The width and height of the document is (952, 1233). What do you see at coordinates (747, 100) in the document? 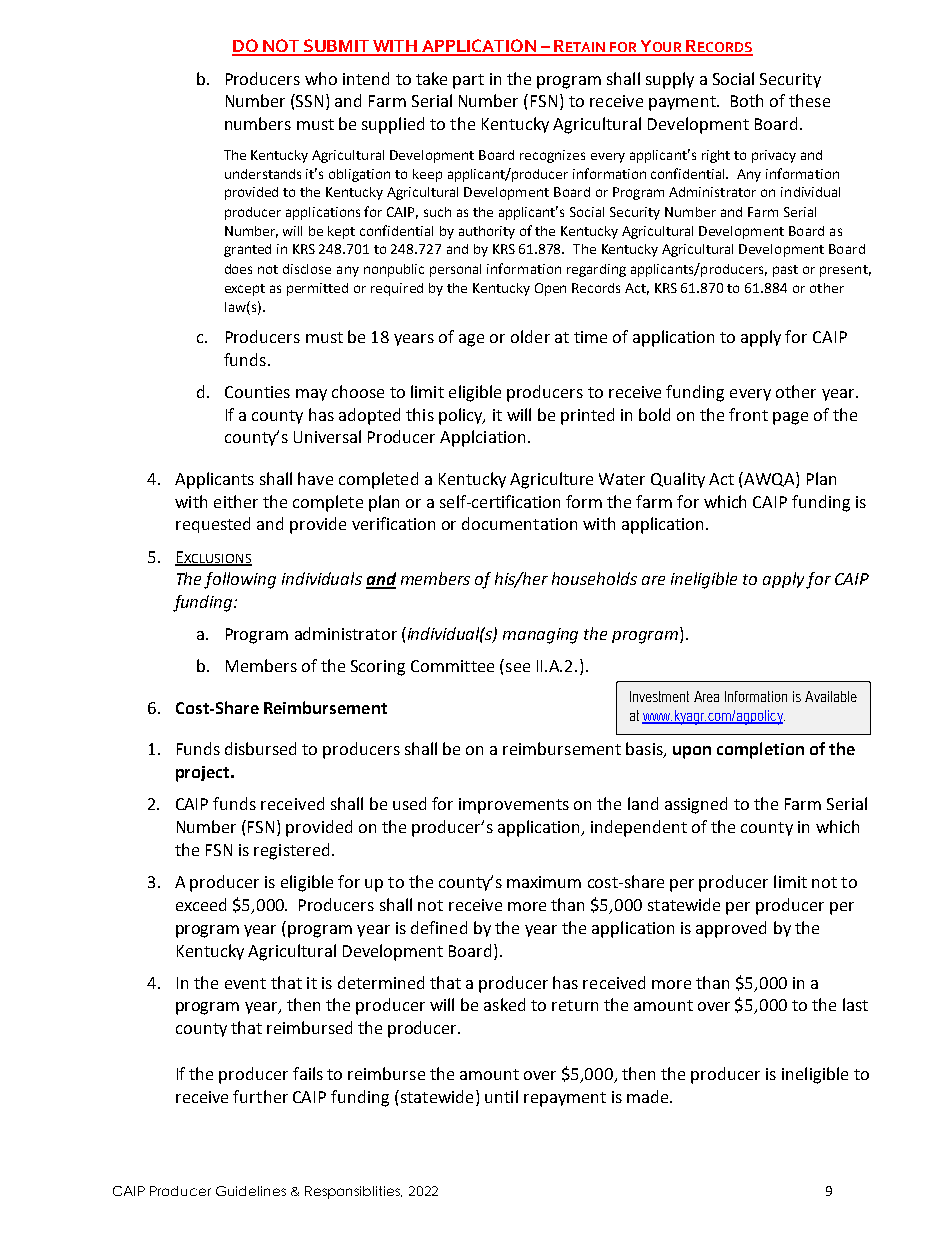
I see `Both` at bounding box center [747, 100].
